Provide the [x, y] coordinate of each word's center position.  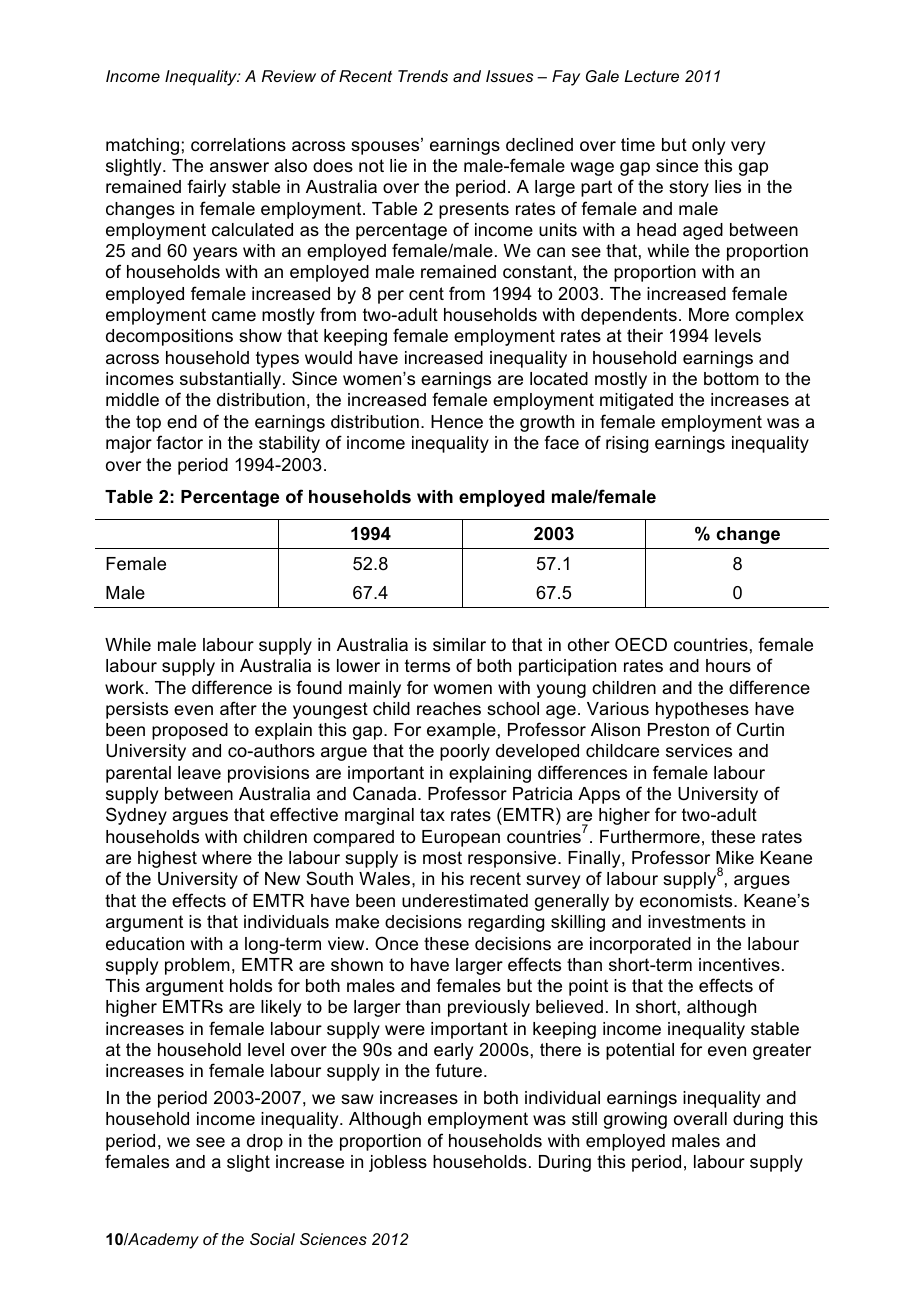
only [708, 146]
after [238, 708]
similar [459, 645]
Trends [423, 76]
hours [728, 665]
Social [272, 1239]
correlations [238, 145]
